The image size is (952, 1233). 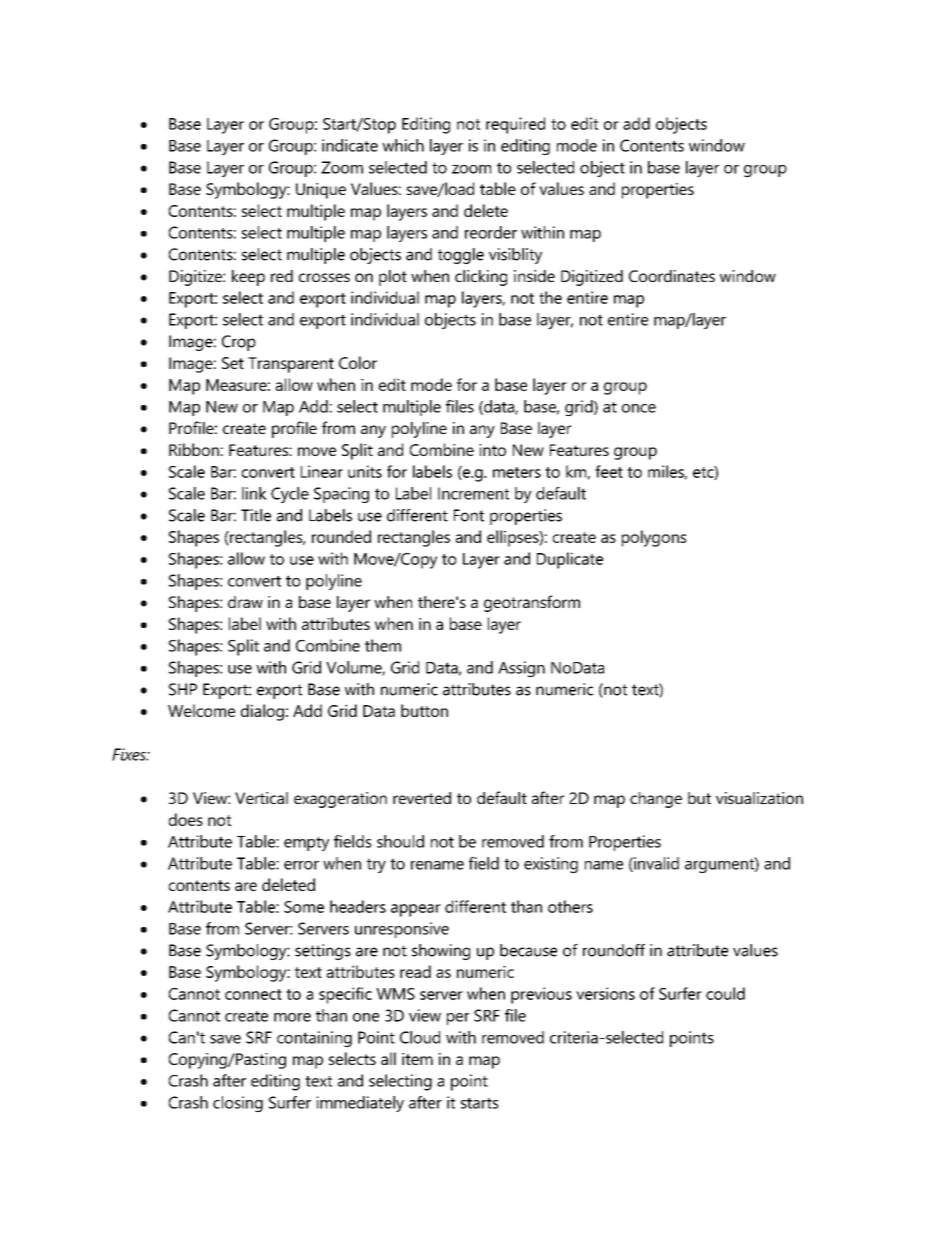 What do you see at coordinates (400, 841) in the screenshot?
I see `should` at bounding box center [400, 841].
